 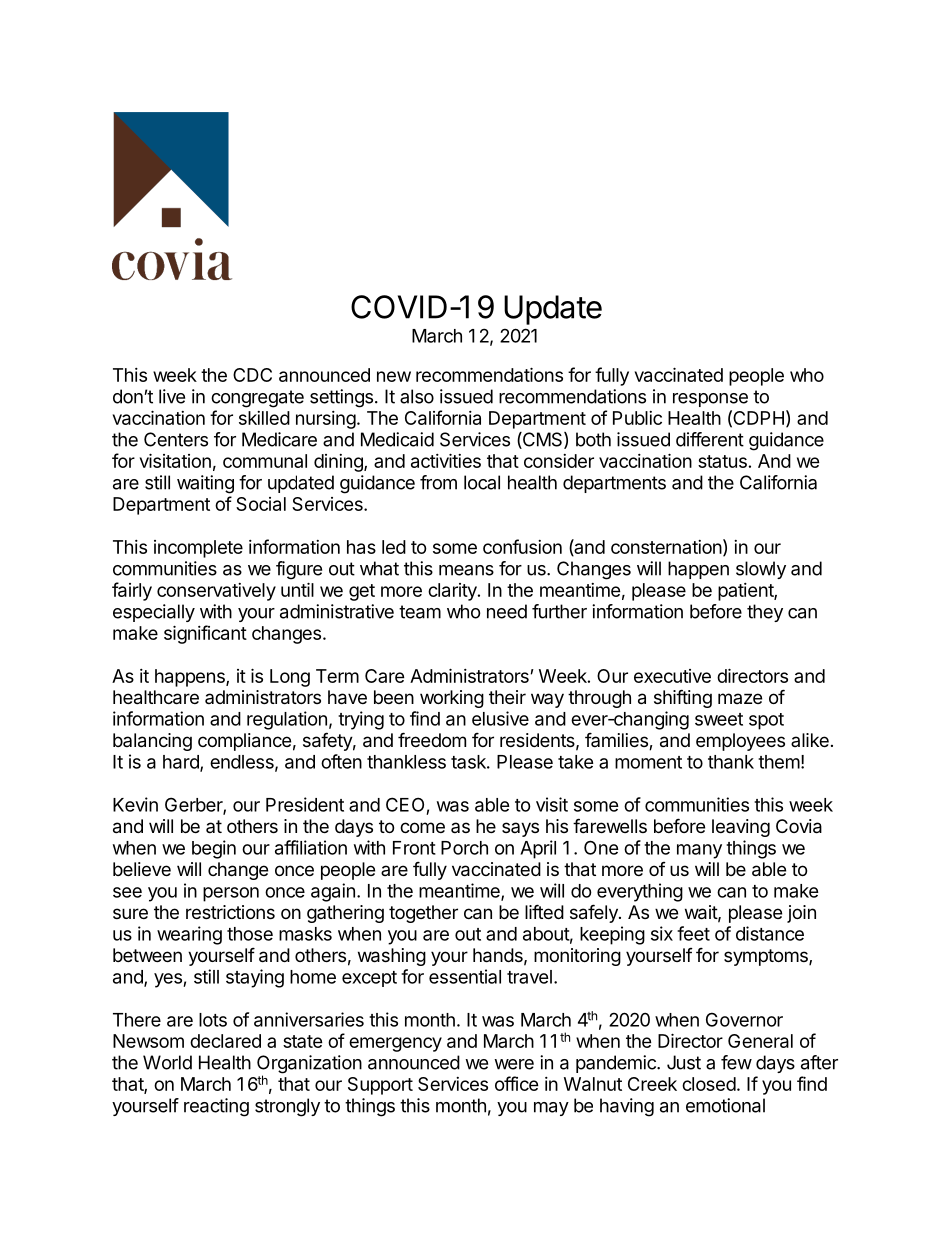 What do you see at coordinates (172, 396) in the screenshot?
I see `live` at bounding box center [172, 396].
